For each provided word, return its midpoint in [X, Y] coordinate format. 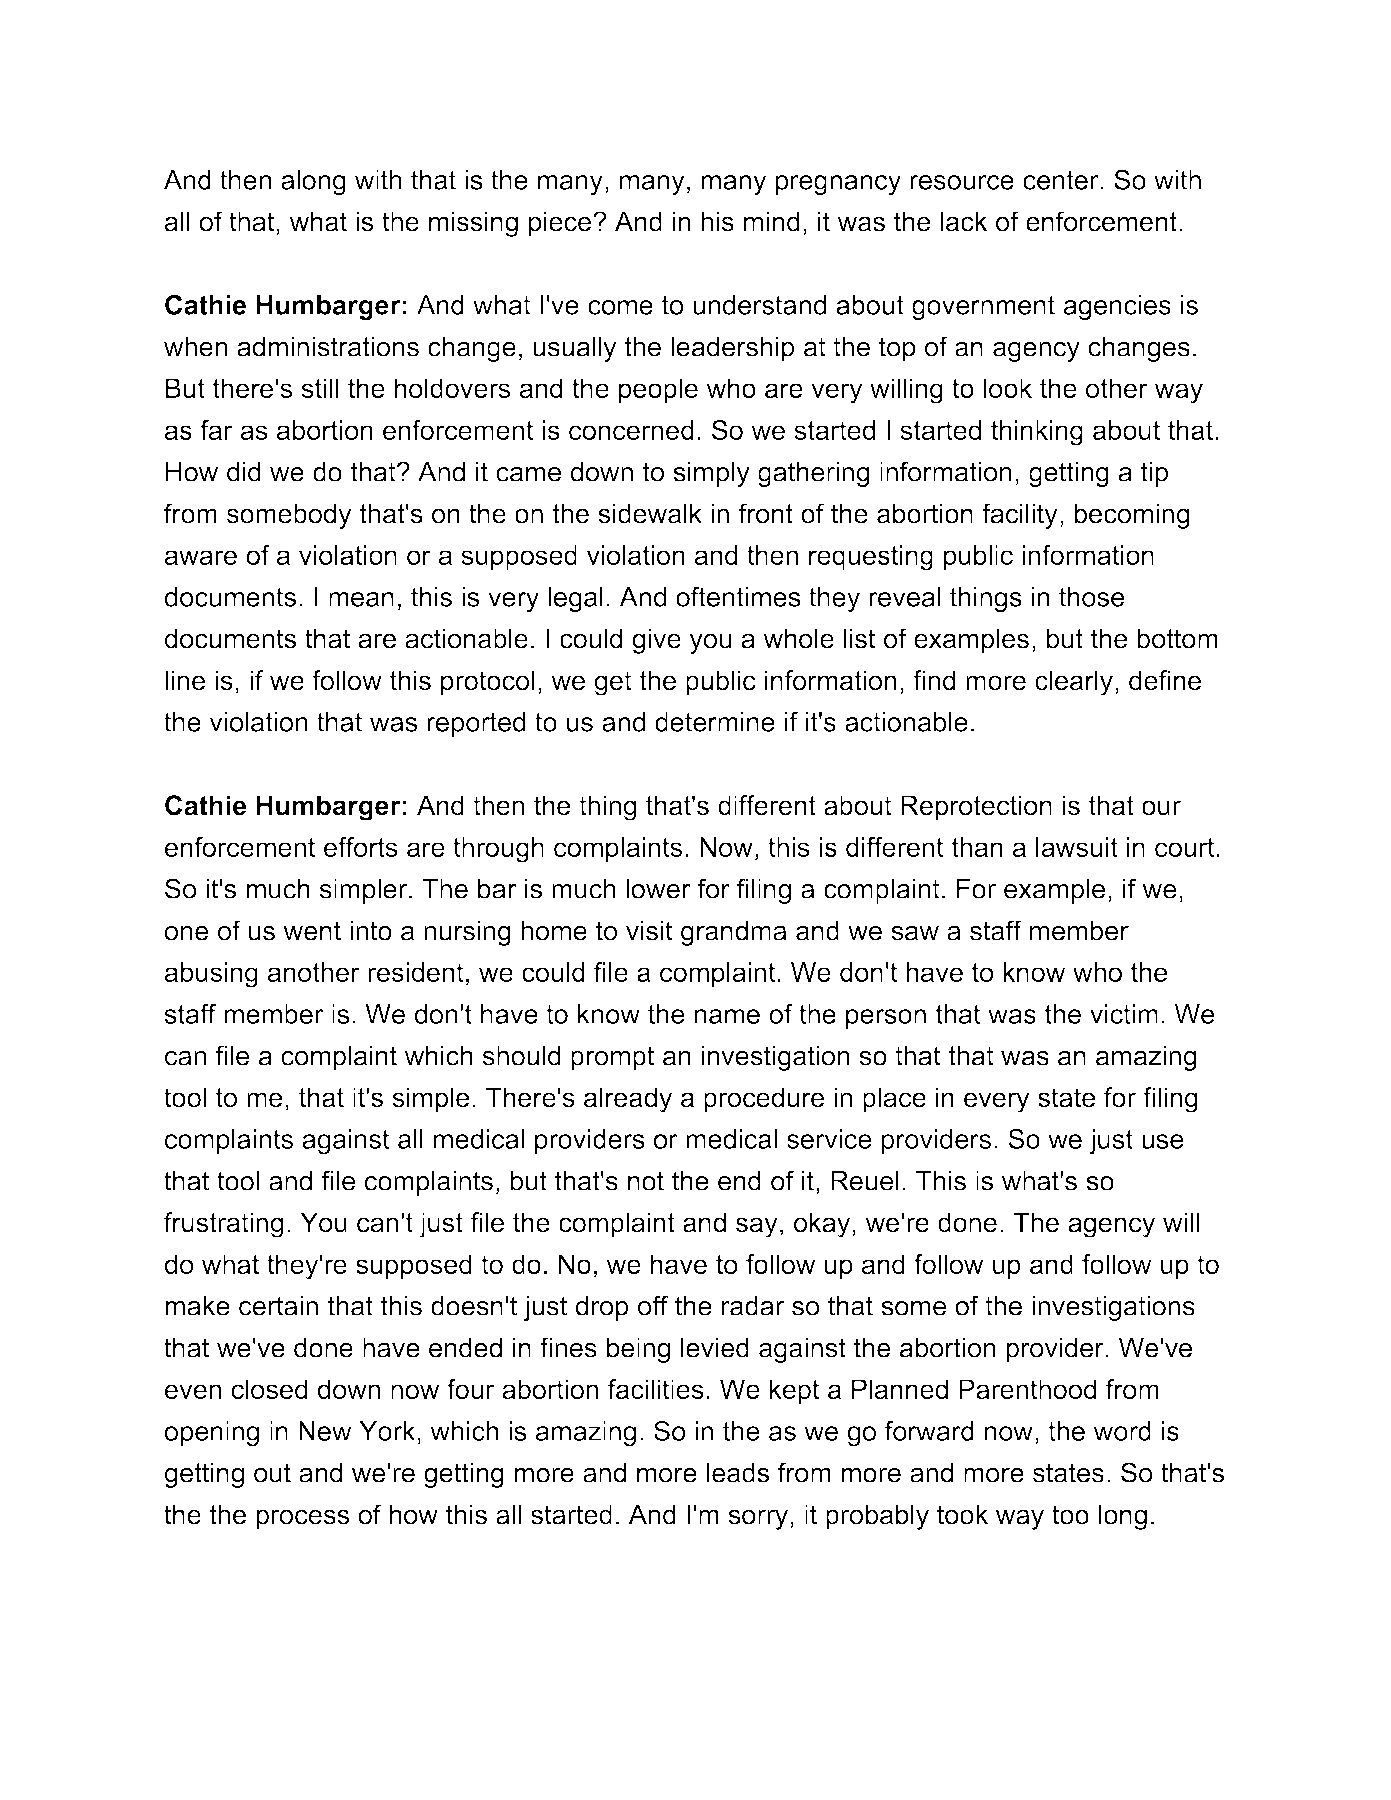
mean [361, 599]
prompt [612, 1058]
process [302, 1519]
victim [1124, 1014]
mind [772, 221]
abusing [211, 975]
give [656, 641]
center [1062, 180]
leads [738, 1472]
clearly [1074, 683]
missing [473, 224]
